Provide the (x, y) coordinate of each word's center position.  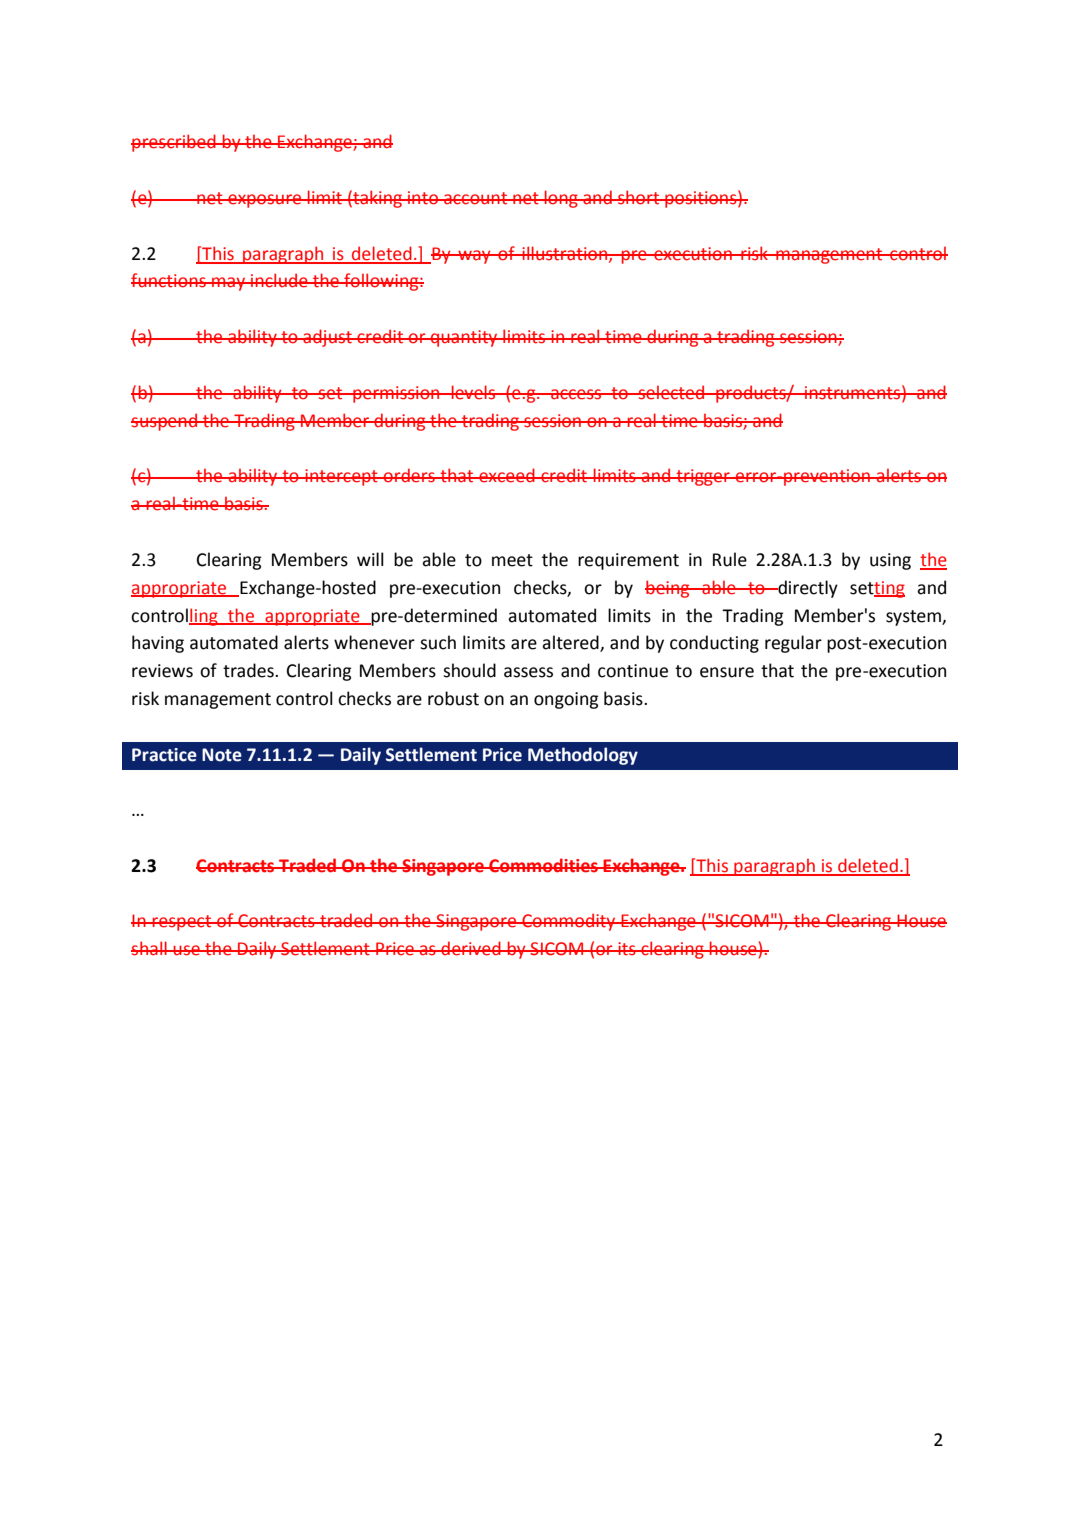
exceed (507, 475)
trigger (703, 477)
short (639, 197)
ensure (727, 672)
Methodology (583, 756)
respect (182, 923)
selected (671, 392)
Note (222, 755)
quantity (464, 338)
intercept (341, 477)
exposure (265, 201)
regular (793, 644)
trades (249, 670)
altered (571, 643)
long (561, 199)
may (229, 284)
